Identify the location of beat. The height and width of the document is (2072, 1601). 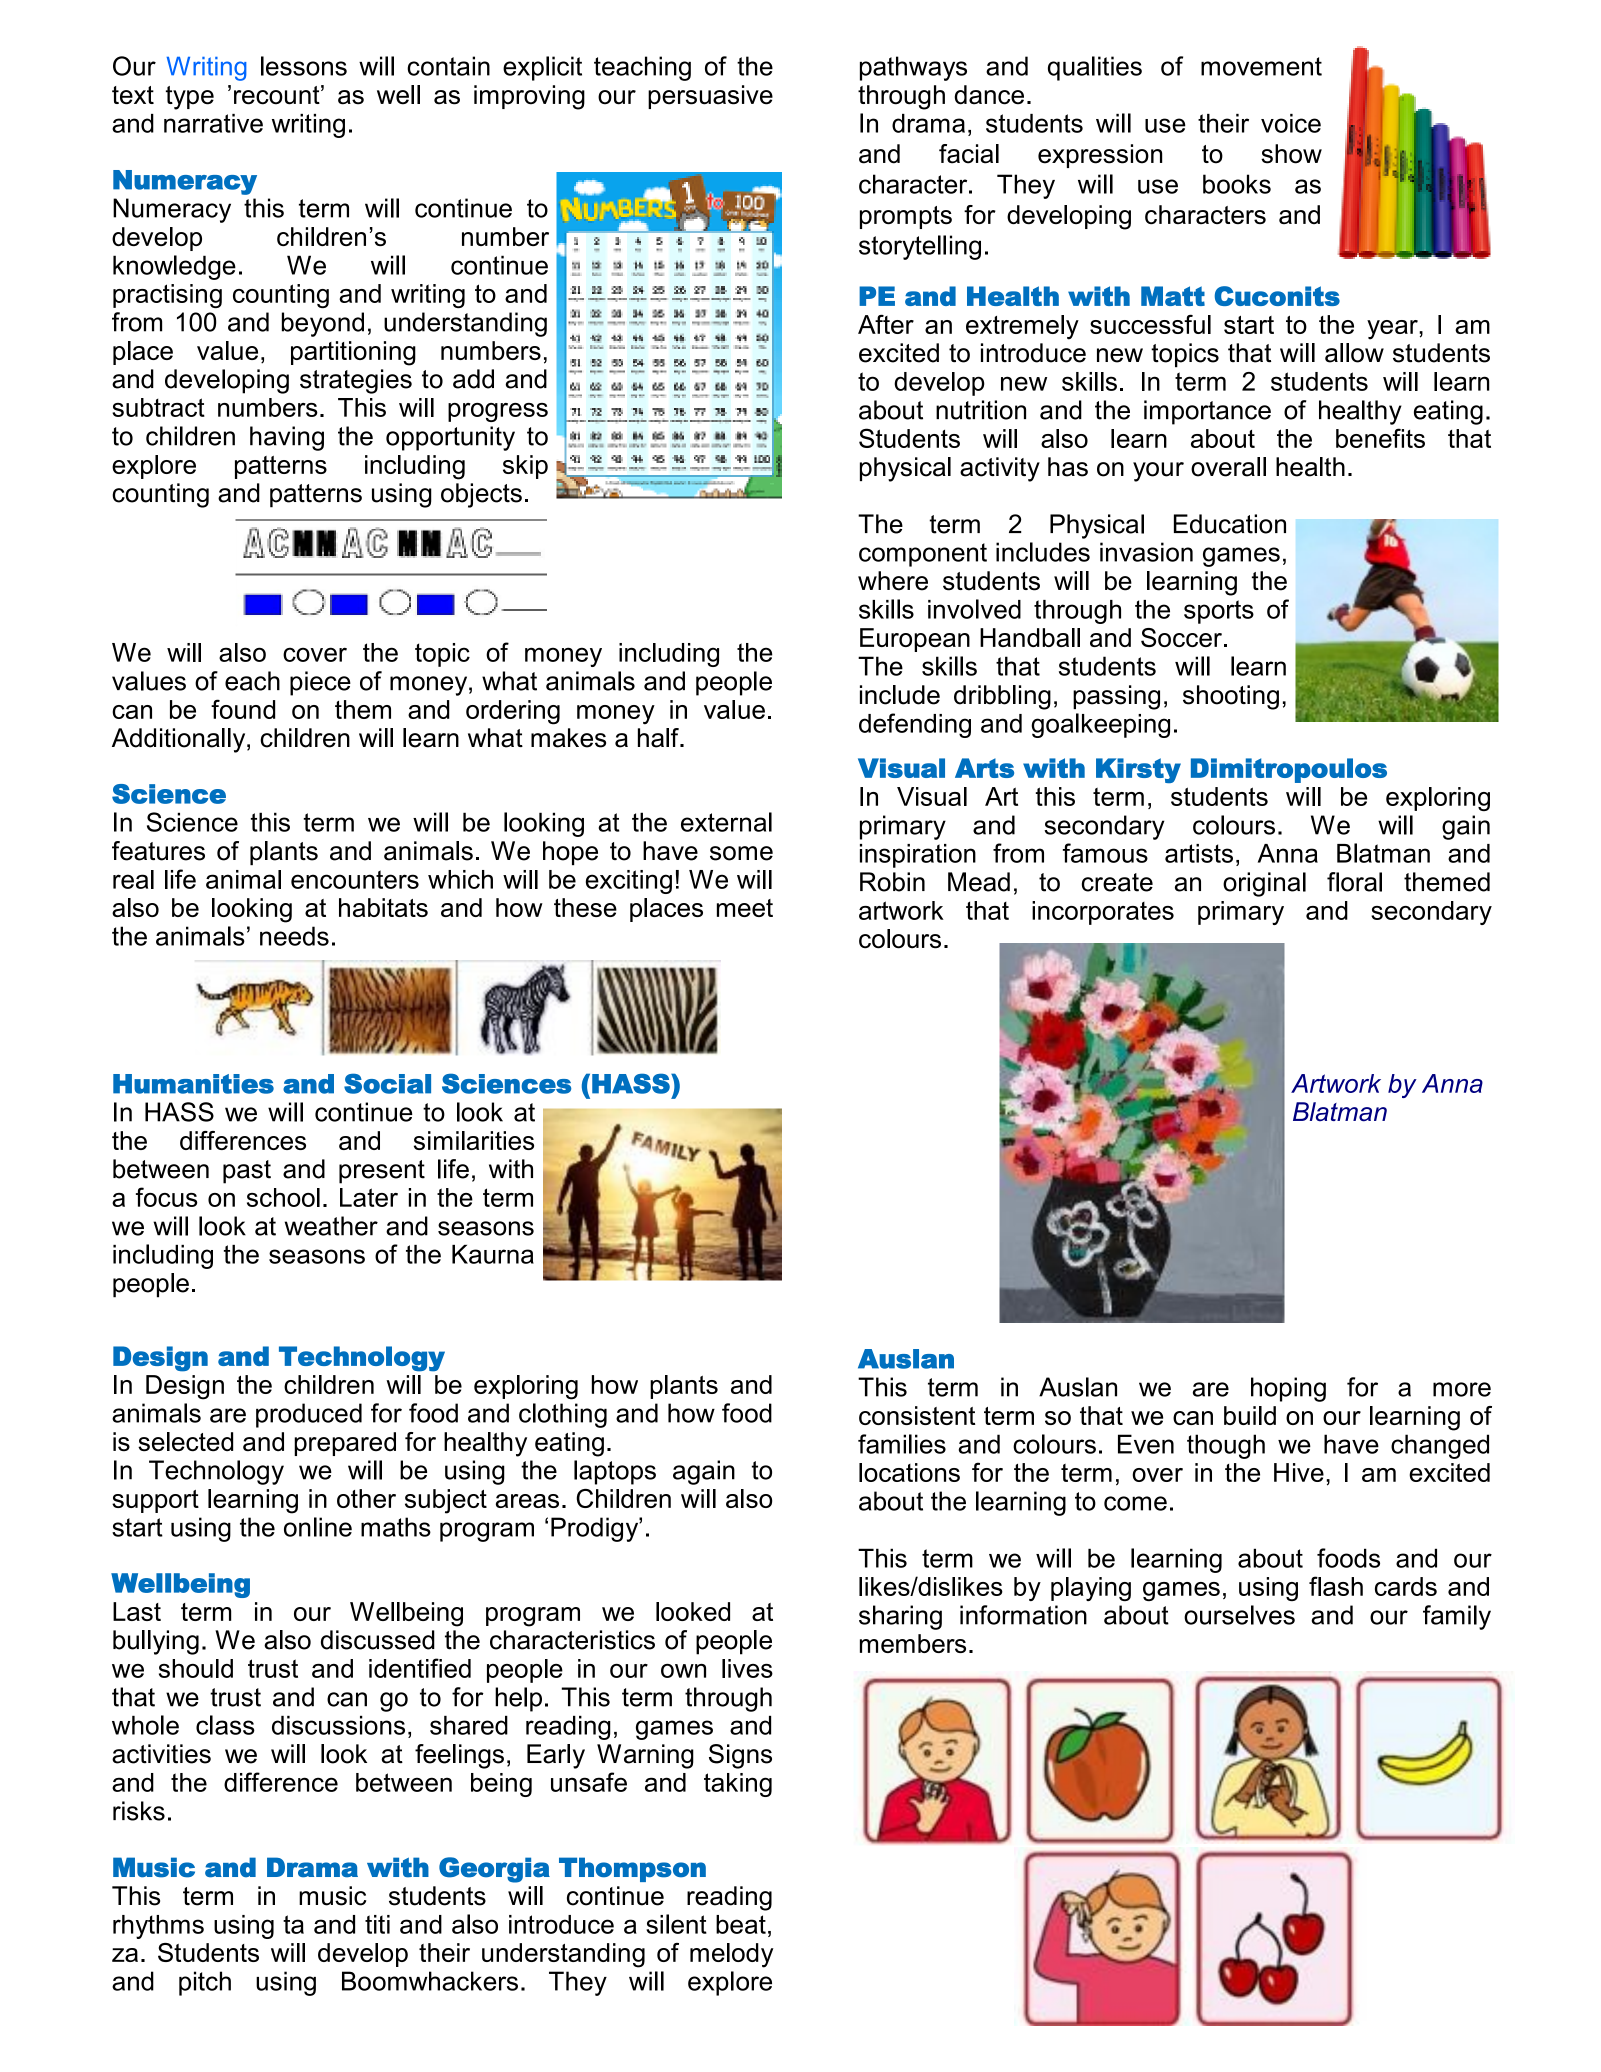
(741, 1924).
